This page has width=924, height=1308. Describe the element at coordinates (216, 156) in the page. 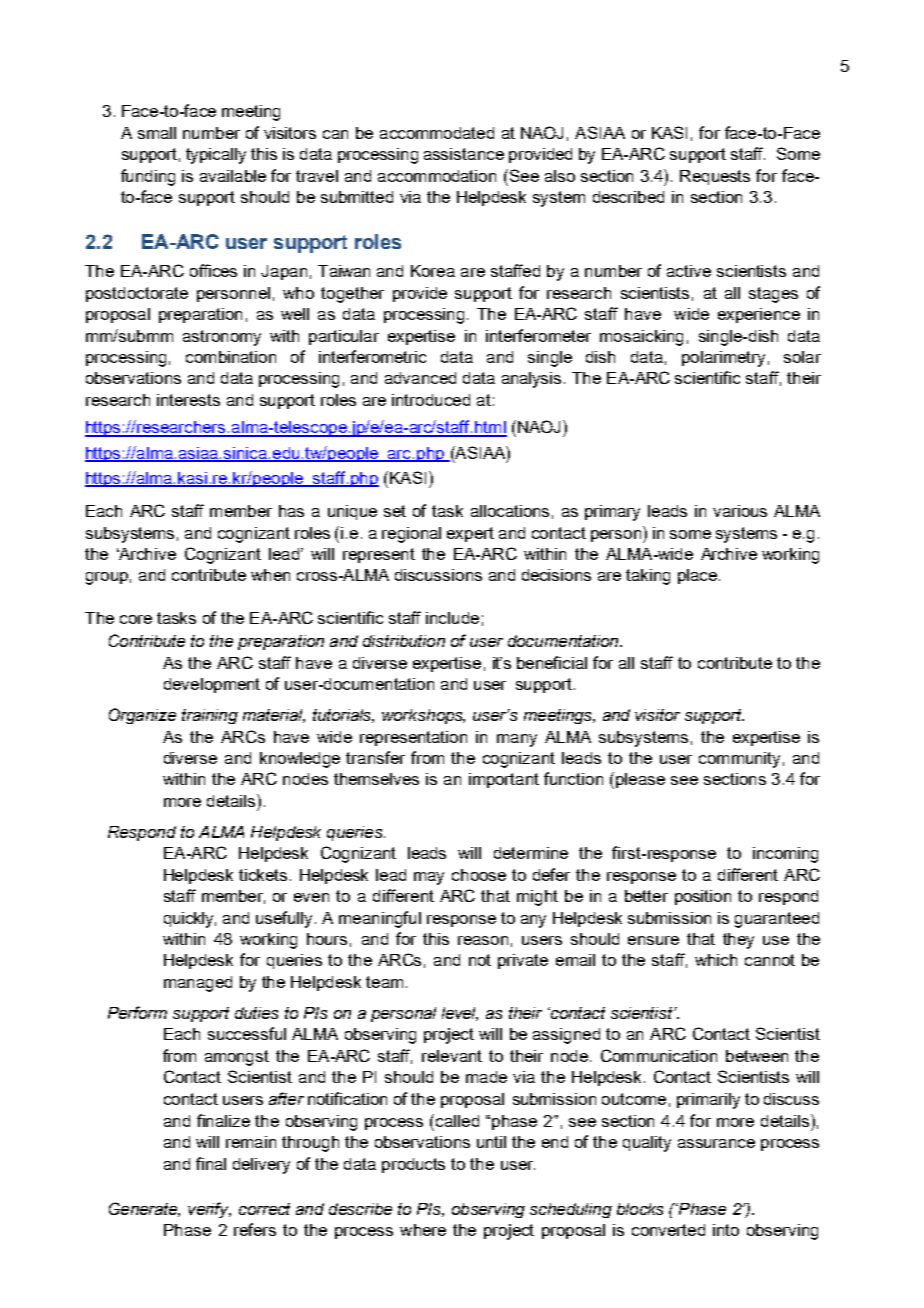

I see `typically` at that location.
